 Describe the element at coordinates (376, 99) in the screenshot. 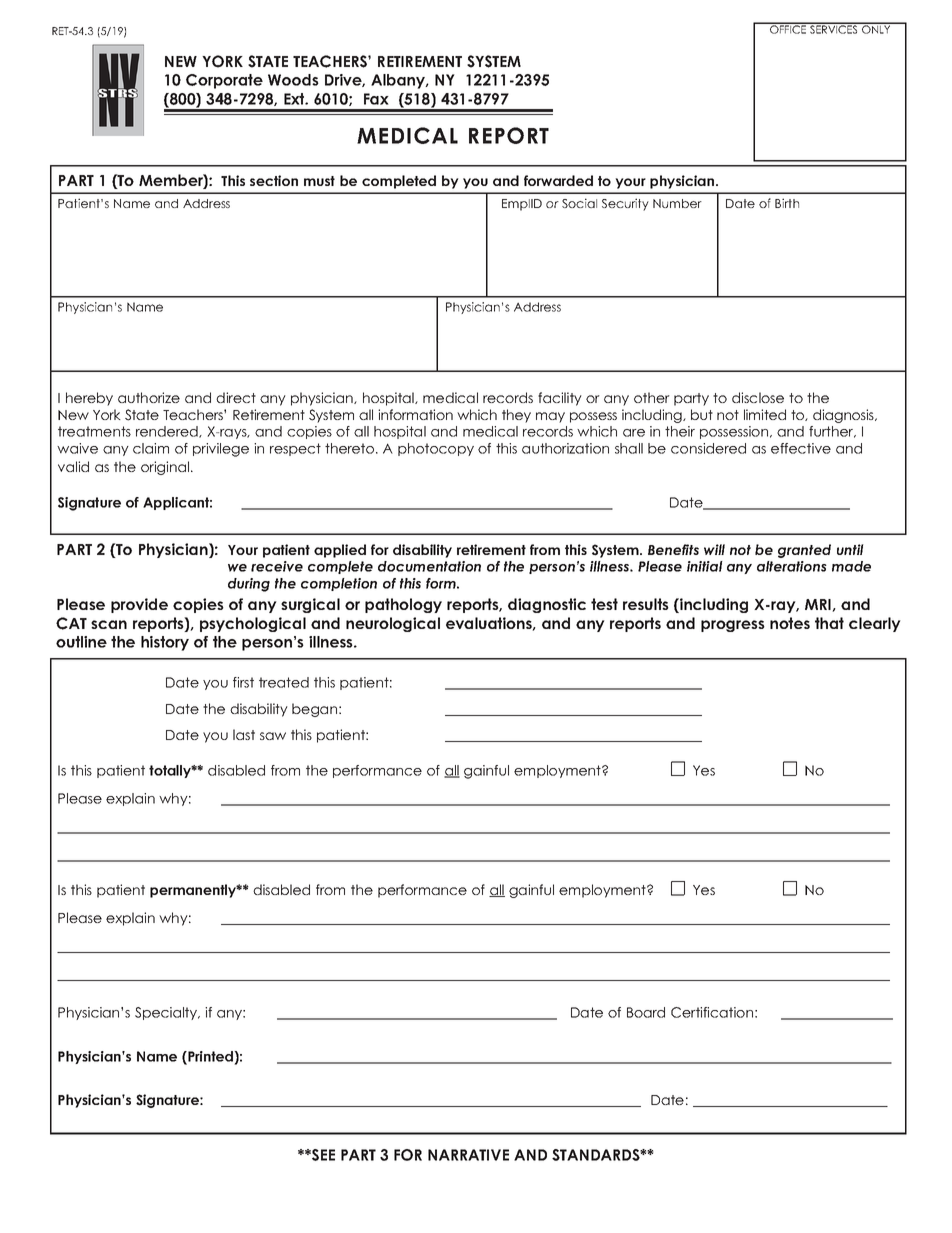

I see `Fax` at that location.
